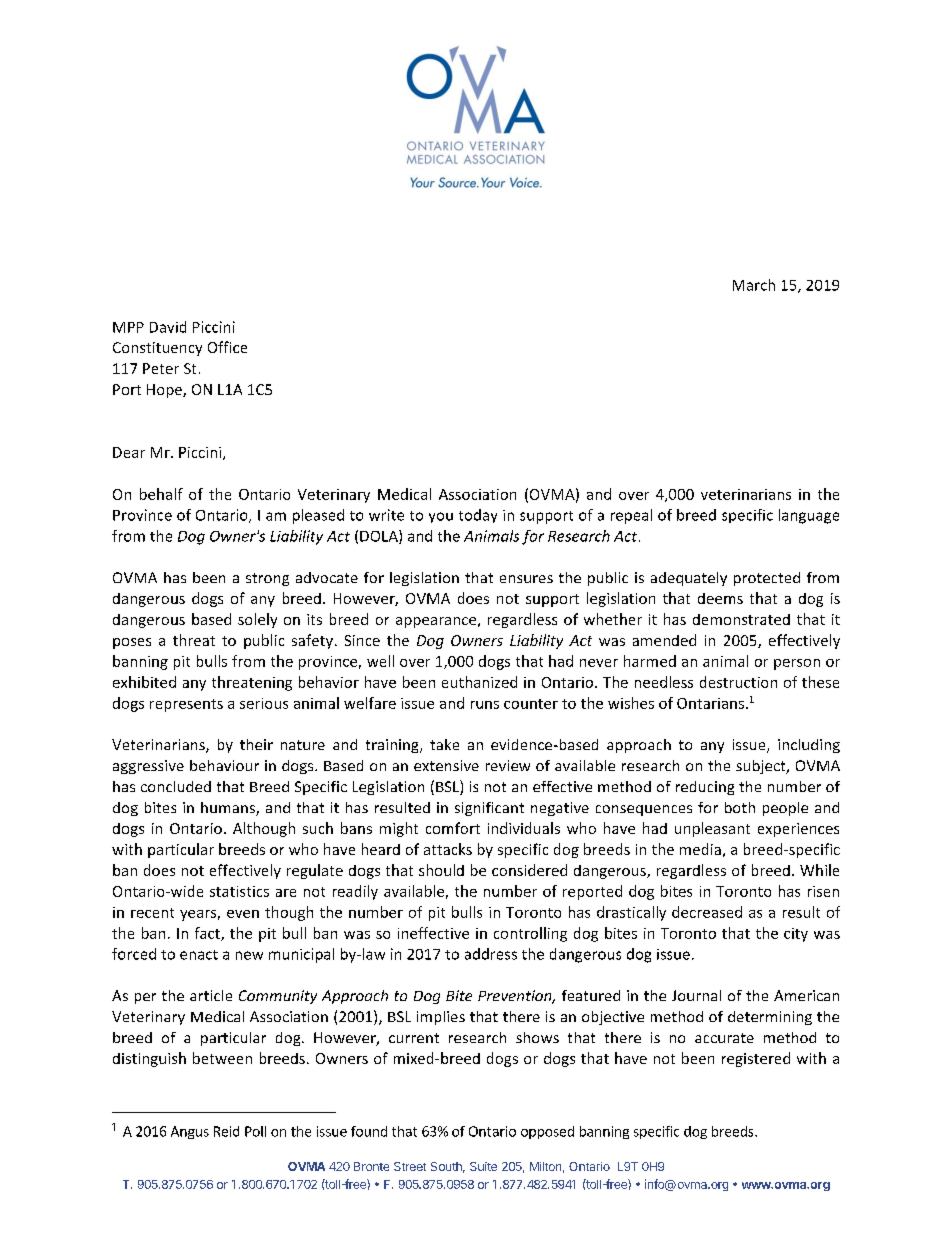  What do you see at coordinates (754, 285) in the screenshot?
I see `March` at bounding box center [754, 285].
